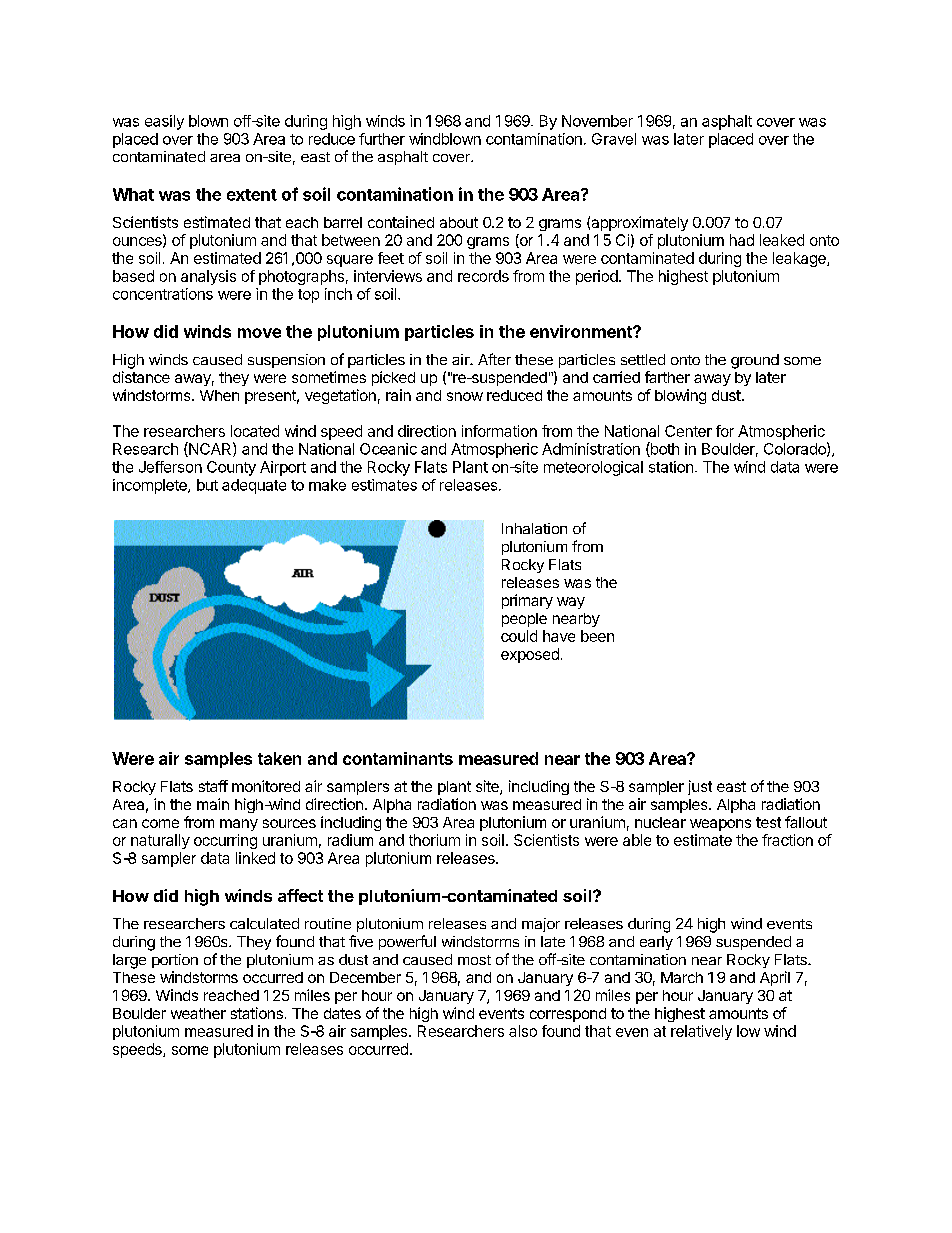 This document has height=1233, width=952. I want to click on staff, so click(213, 786).
